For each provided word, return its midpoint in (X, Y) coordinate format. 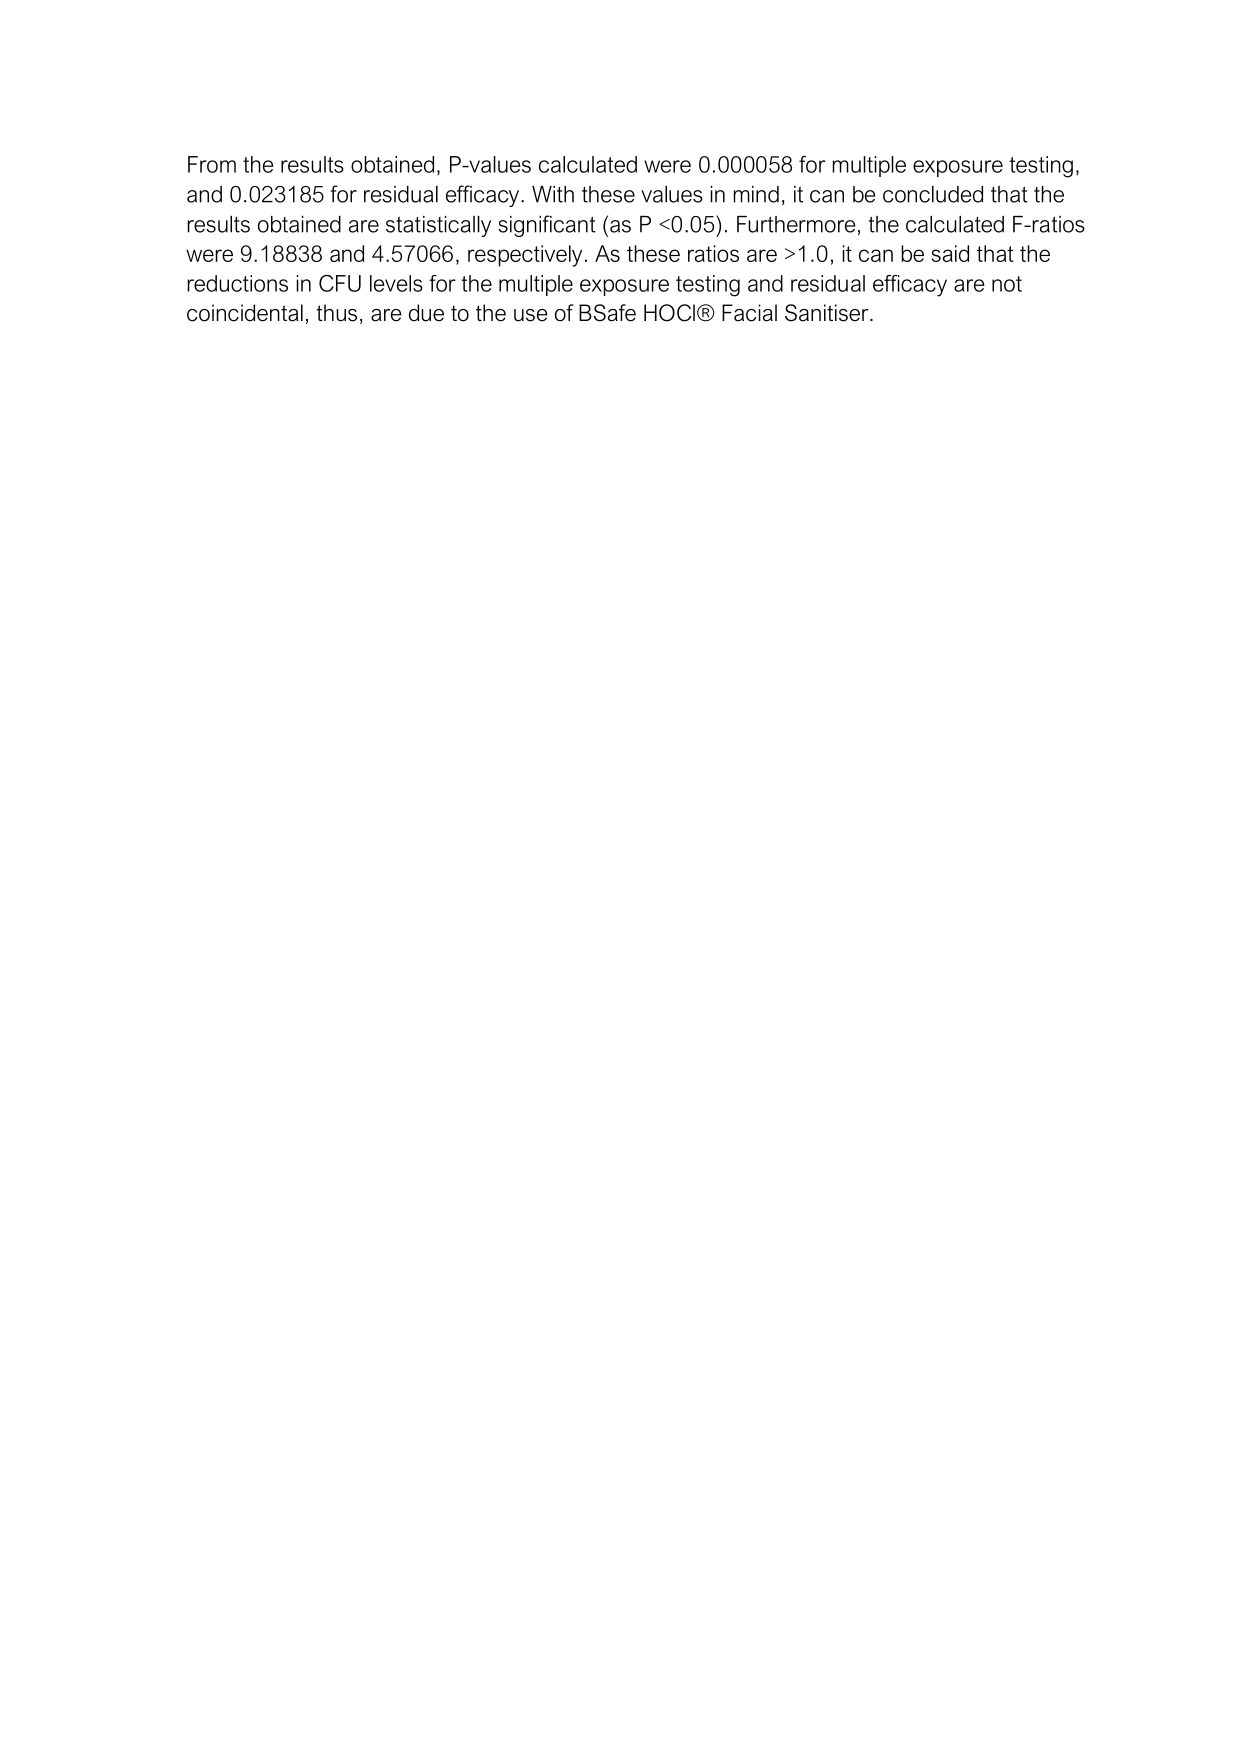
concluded (933, 194)
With (553, 194)
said (950, 253)
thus (336, 313)
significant (547, 226)
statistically (438, 226)
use (531, 315)
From (212, 164)
